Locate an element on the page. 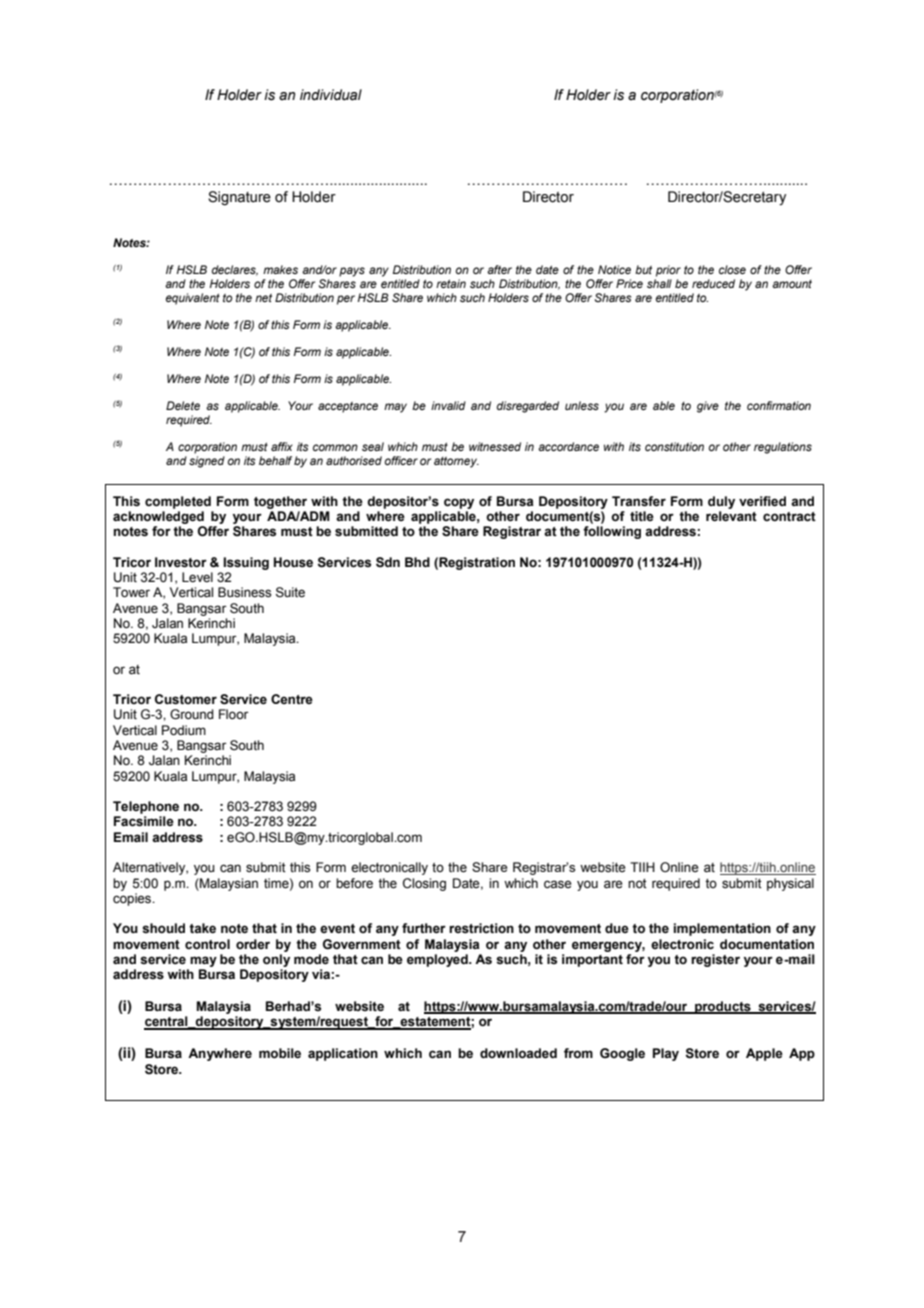  Level is located at coordinates (197, 577).
